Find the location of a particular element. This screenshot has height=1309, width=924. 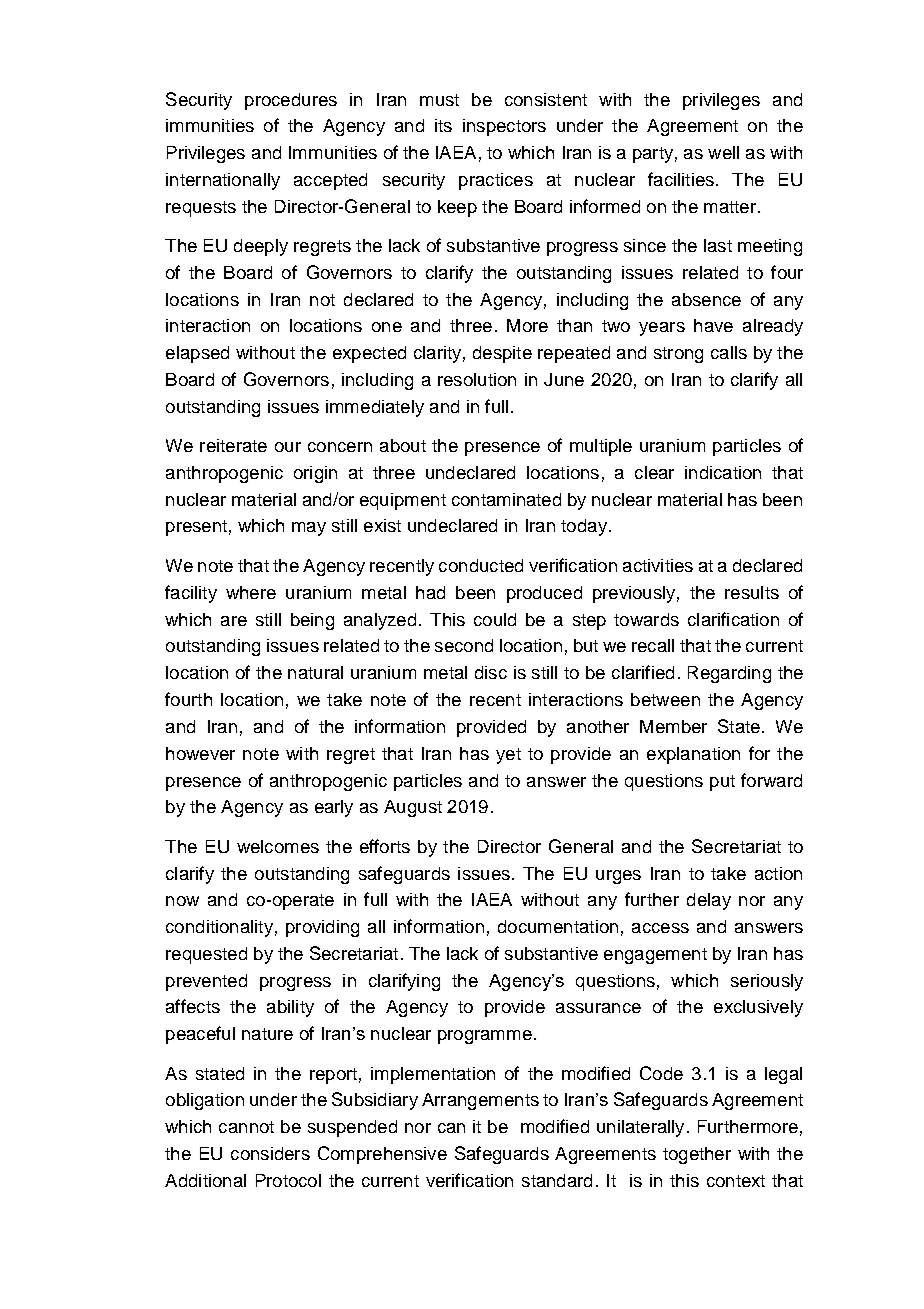

indication is located at coordinates (723, 472).
